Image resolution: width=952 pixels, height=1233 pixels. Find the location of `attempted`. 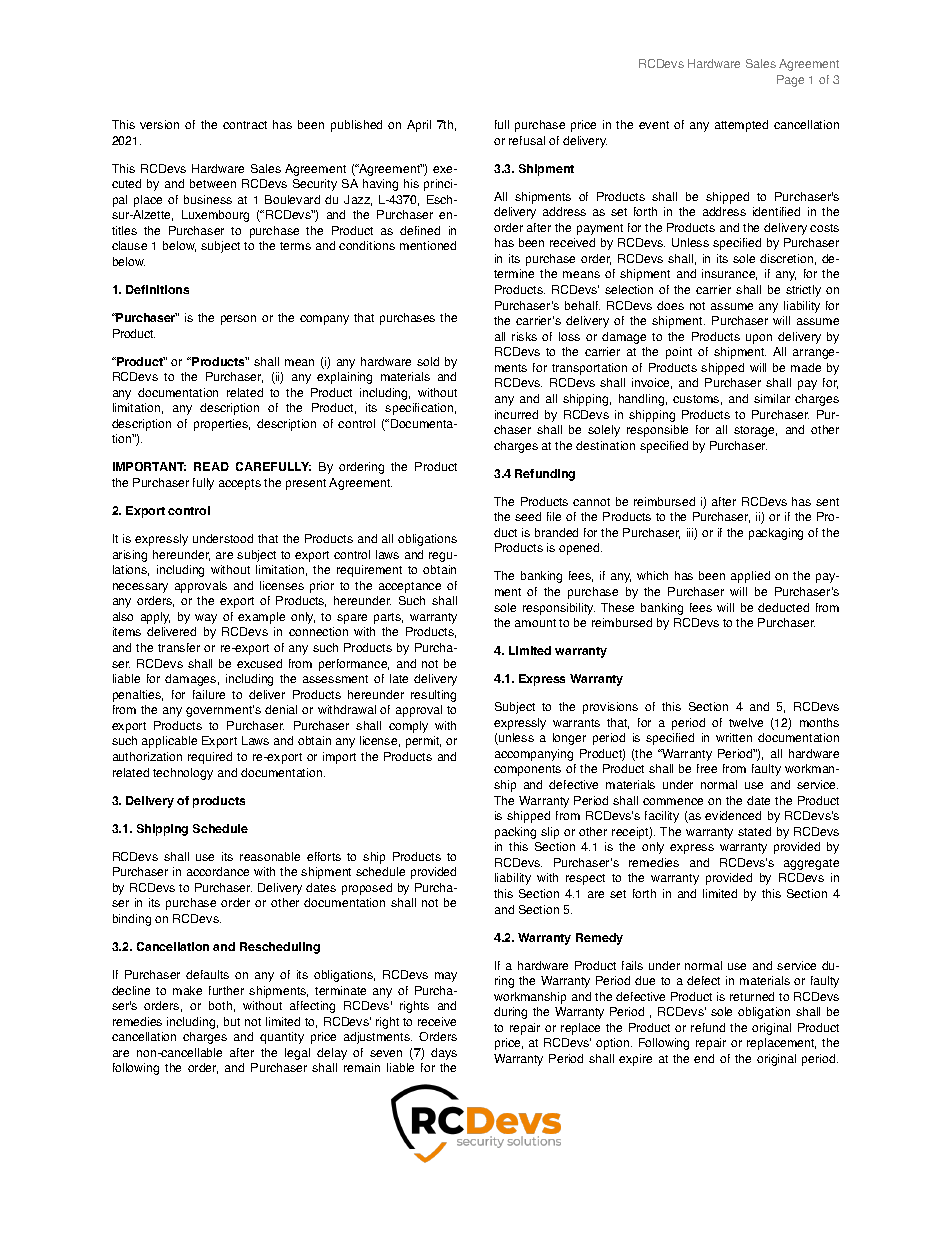

attempted is located at coordinates (741, 126).
